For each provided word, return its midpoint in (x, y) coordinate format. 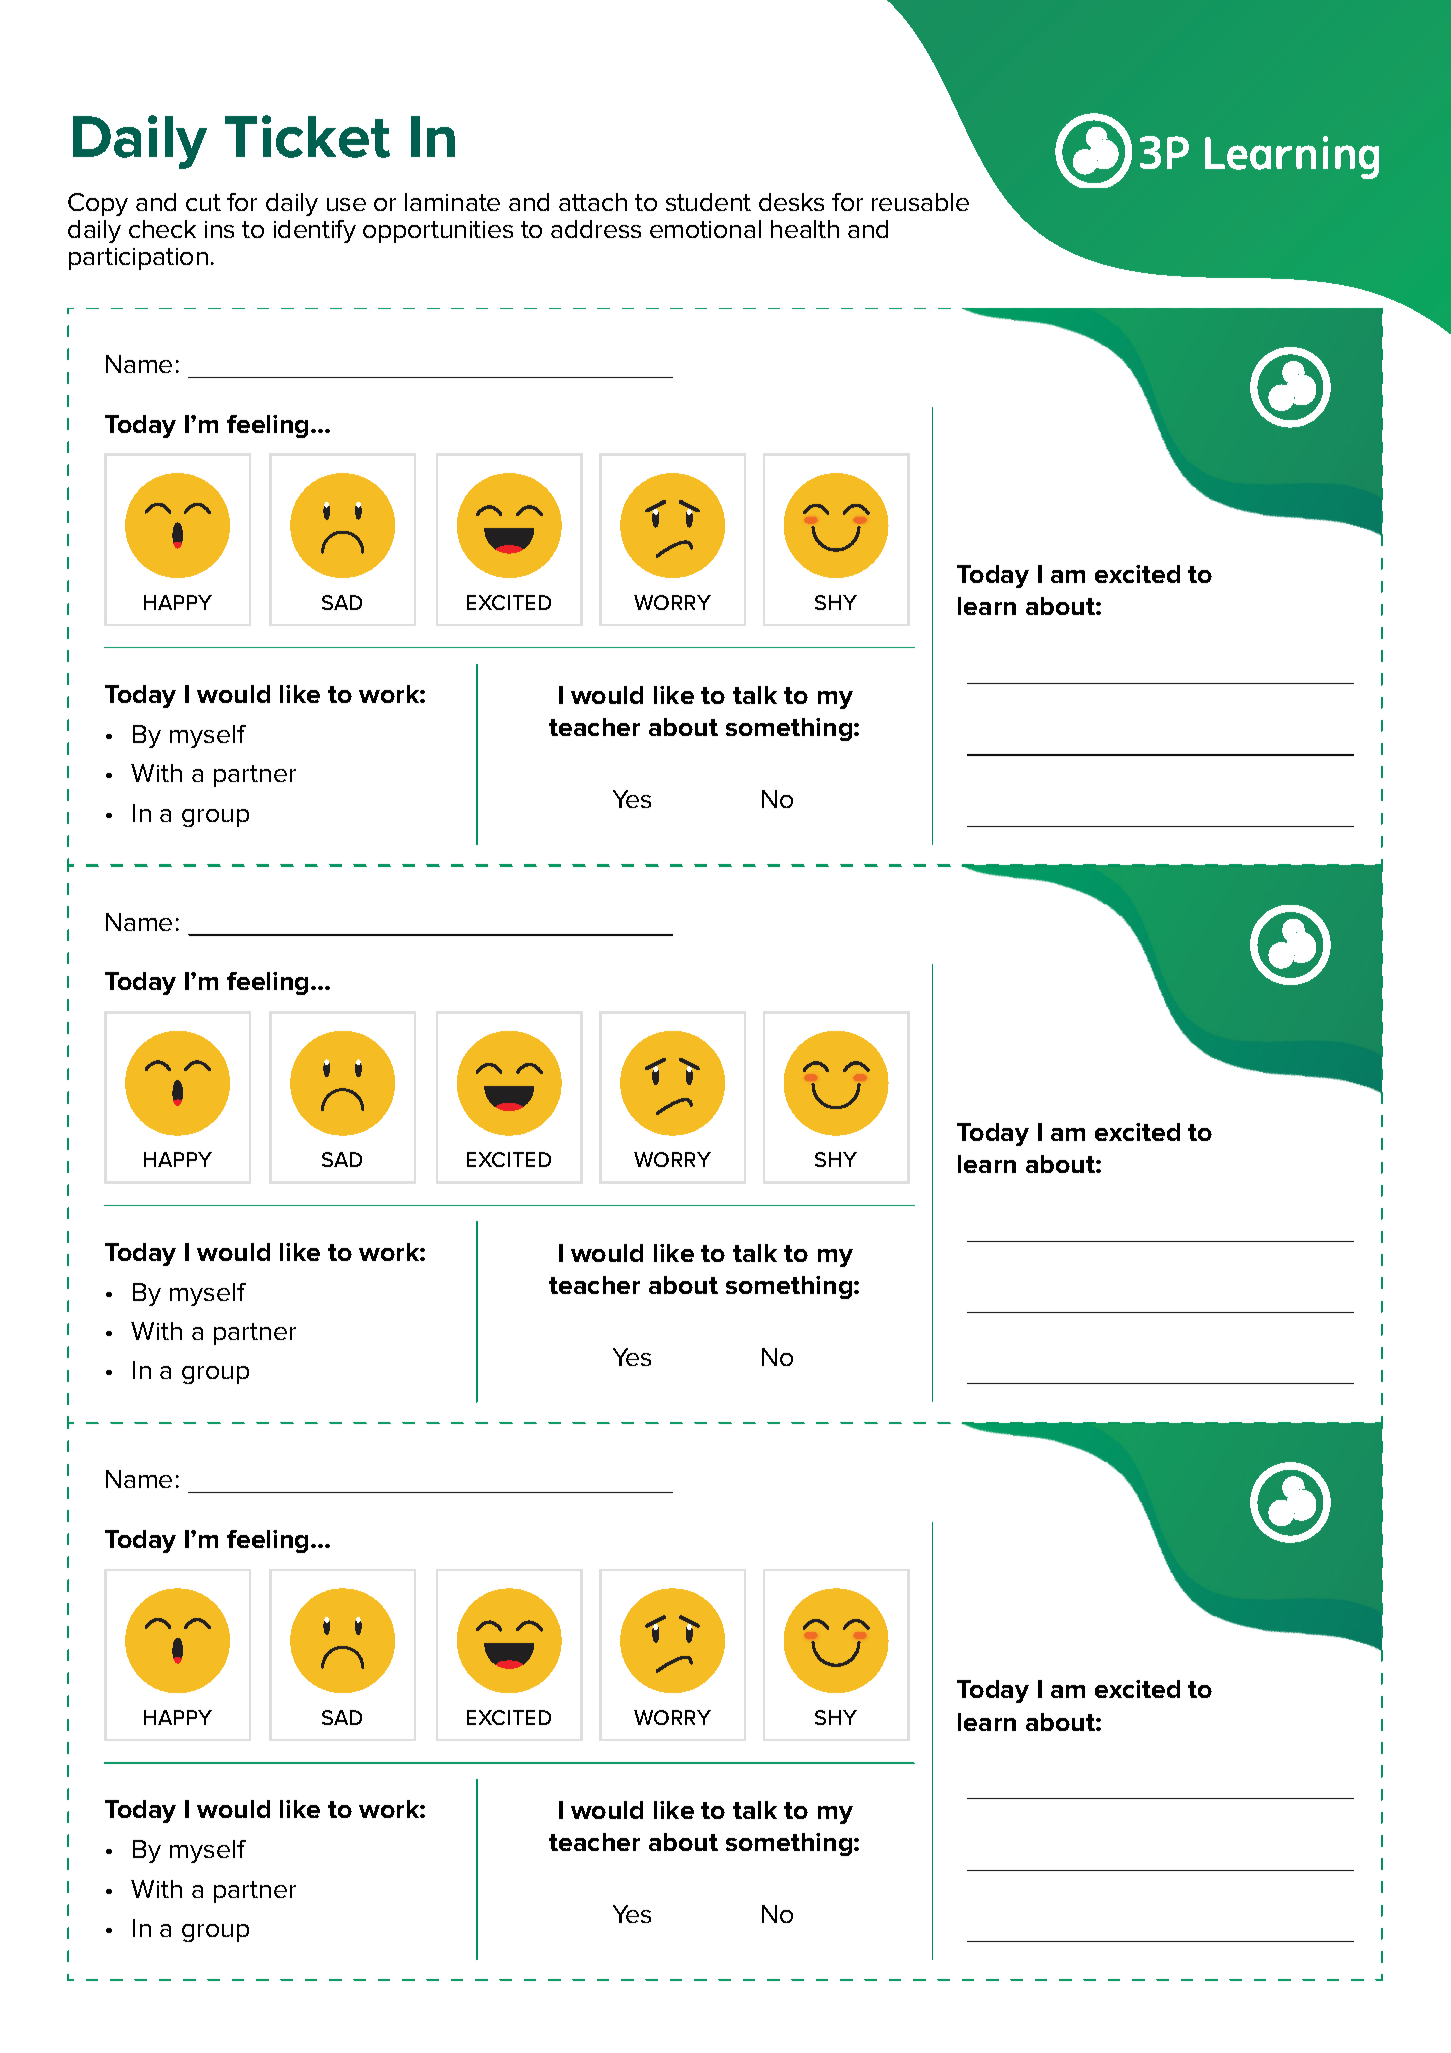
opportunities (438, 232)
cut (203, 202)
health (805, 229)
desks (791, 202)
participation (138, 259)
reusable (920, 202)
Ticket (307, 136)
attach (593, 202)
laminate (452, 202)
